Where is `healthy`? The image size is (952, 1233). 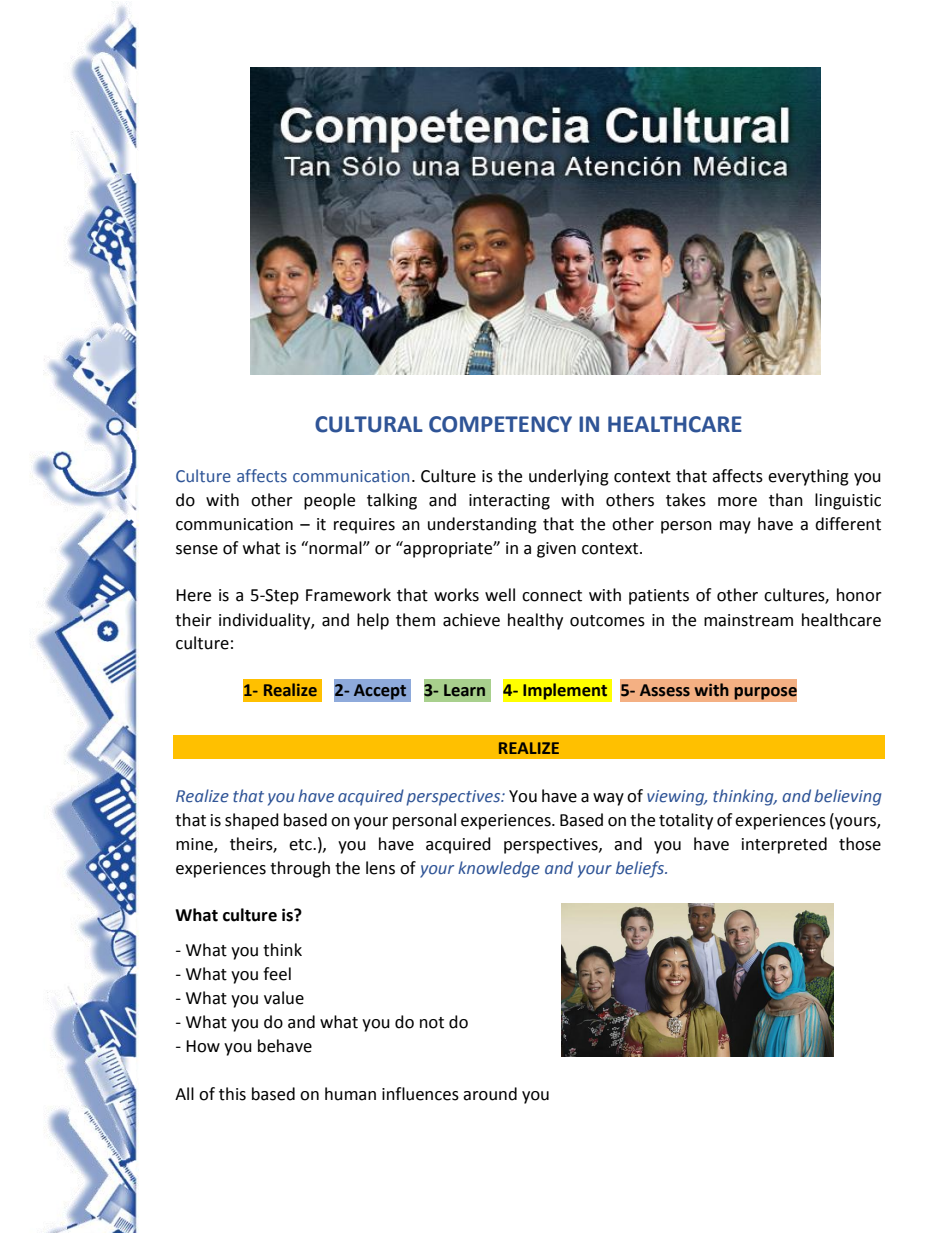 healthy is located at coordinates (535, 621).
